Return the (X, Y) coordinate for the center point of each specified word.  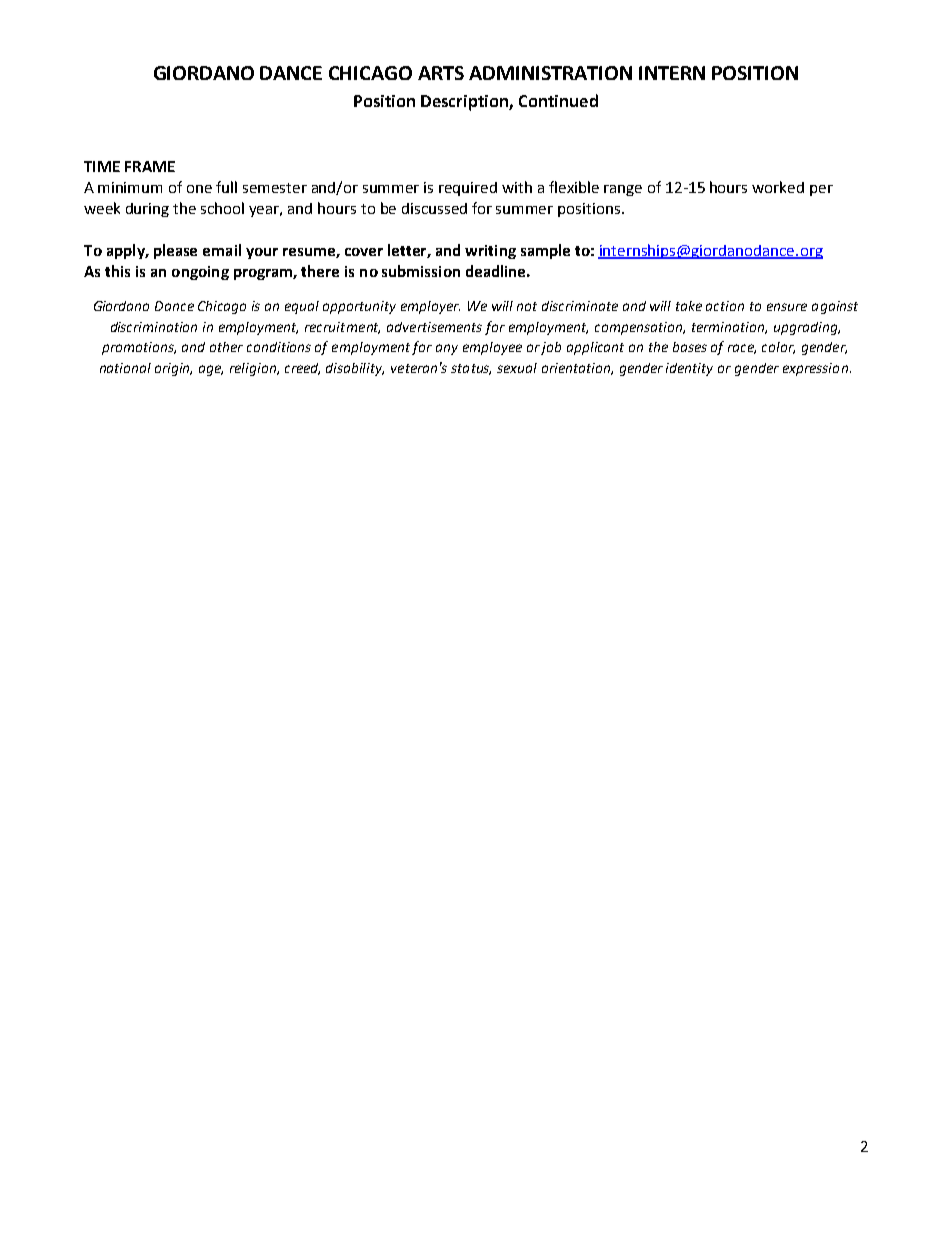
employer (430, 307)
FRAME (150, 166)
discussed (434, 208)
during (147, 210)
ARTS (441, 73)
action (725, 306)
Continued (558, 100)
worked (778, 187)
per (821, 190)
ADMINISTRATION (550, 73)
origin (173, 369)
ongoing (200, 273)
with (517, 187)
